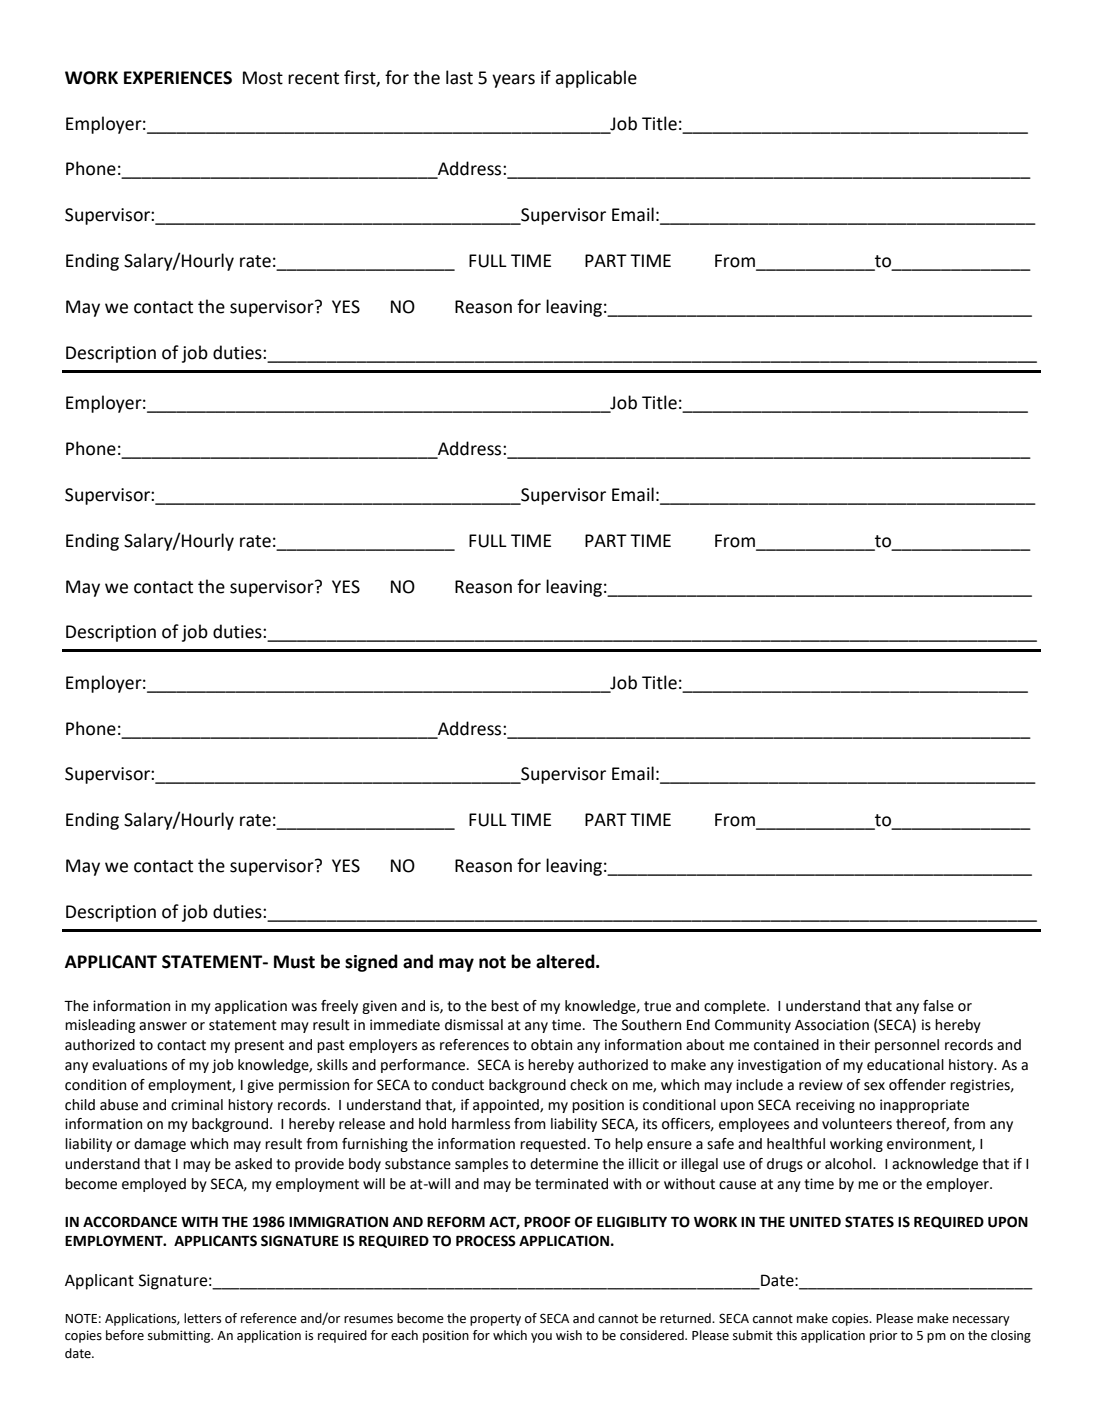 The width and height of the document is (1103, 1427). I want to click on EXPERIENCES, so click(178, 78).
